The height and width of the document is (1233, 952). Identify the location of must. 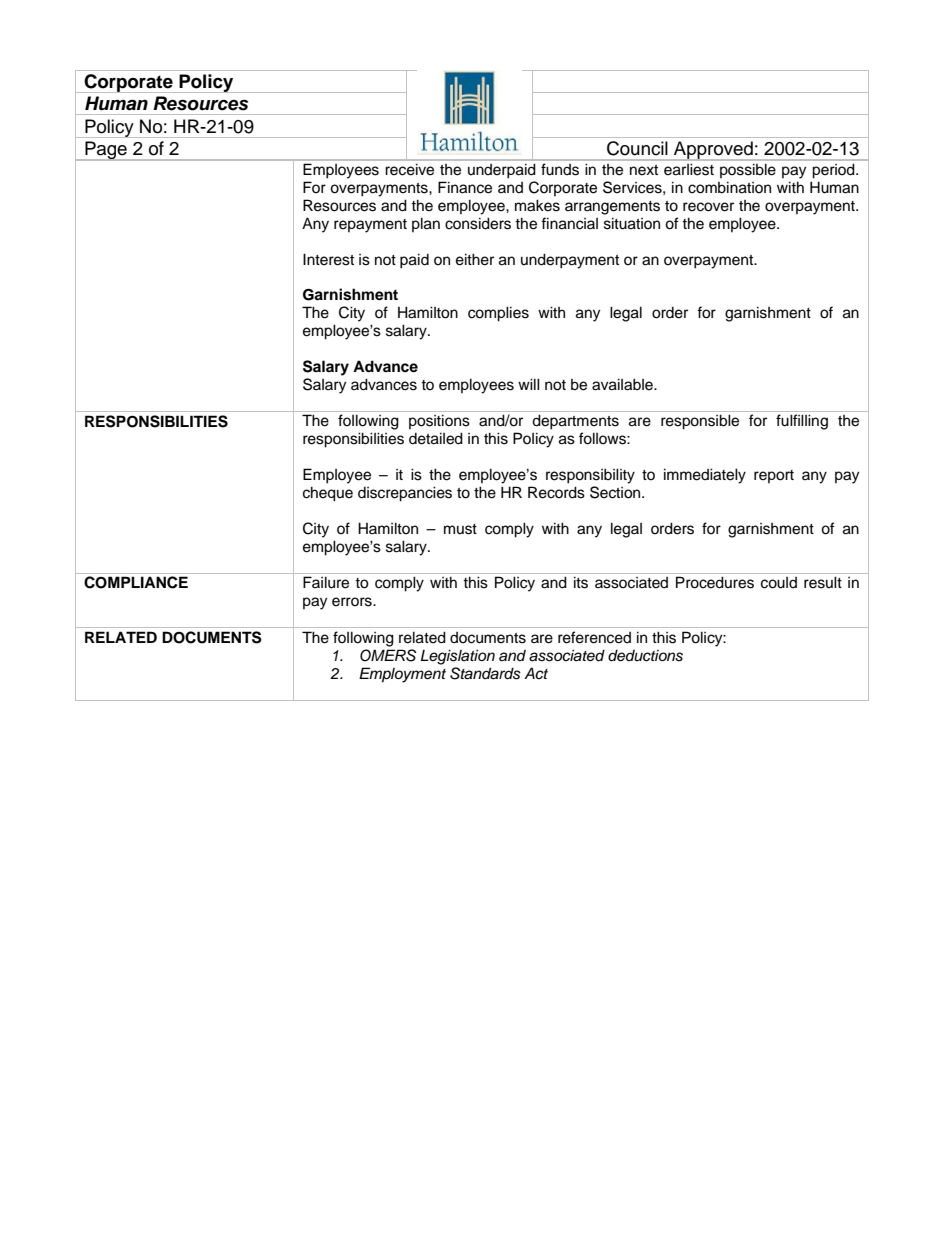
(460, 529).
